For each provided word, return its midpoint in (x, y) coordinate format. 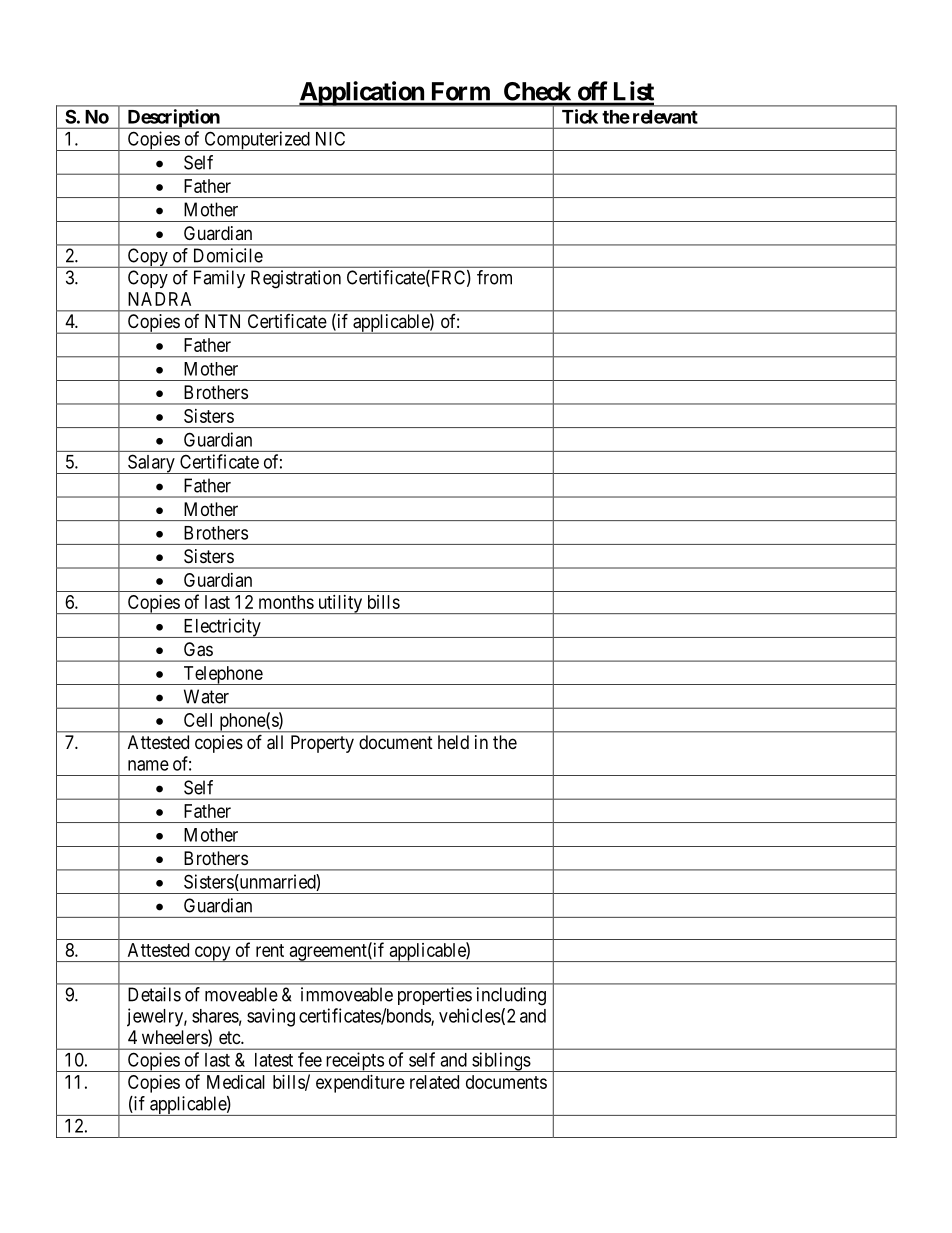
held (453, 742)
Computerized (257, 141)
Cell (198, 720)
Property (322, 744)
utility (340, 604)
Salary (151, 464)
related (434, 1082)
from (494, 277)
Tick (580, 116)
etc (230, 1037)
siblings (500, 1062)
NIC (330, 138)
